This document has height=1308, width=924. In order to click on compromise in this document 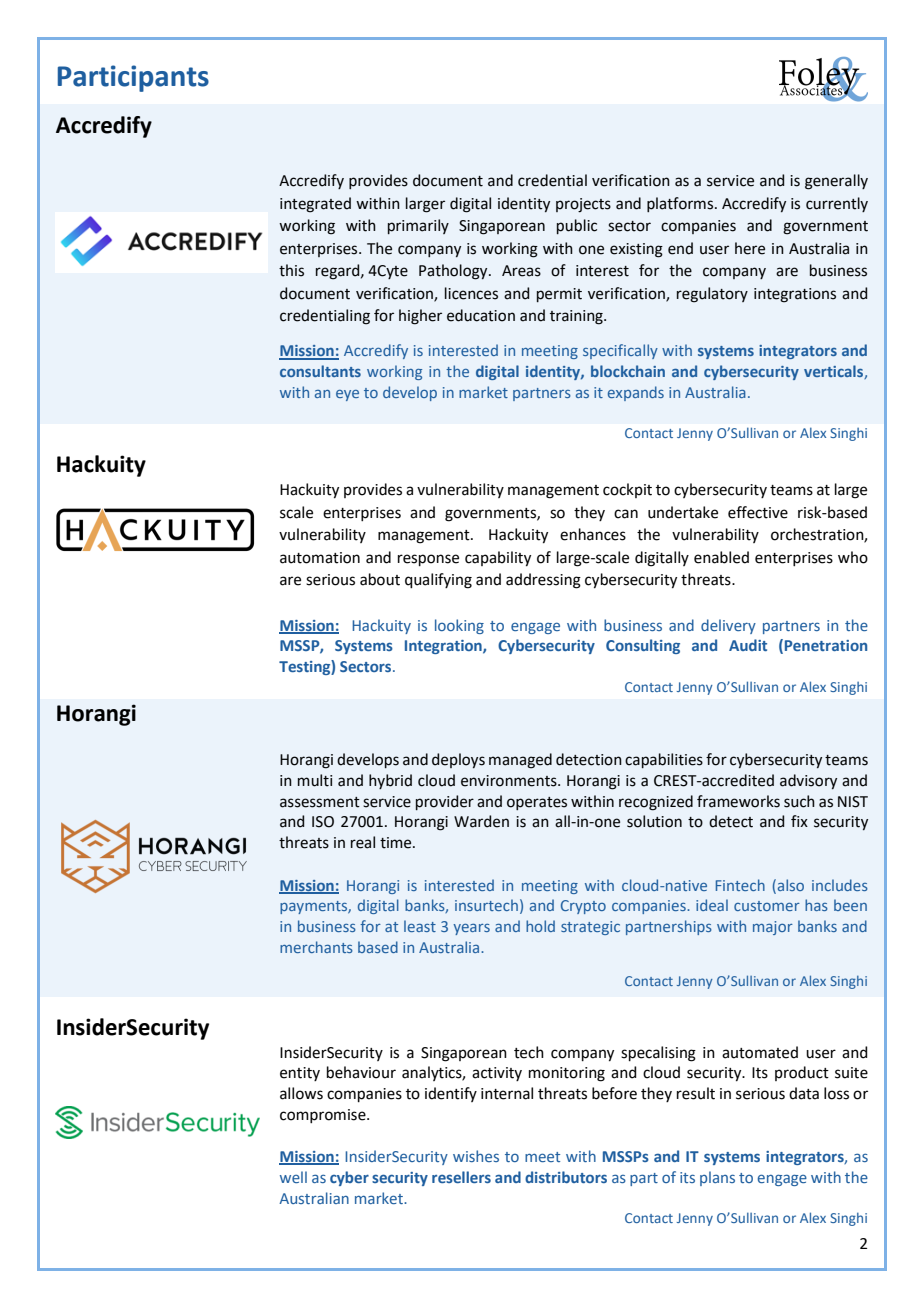, I will do `click(324, 1116)`.
